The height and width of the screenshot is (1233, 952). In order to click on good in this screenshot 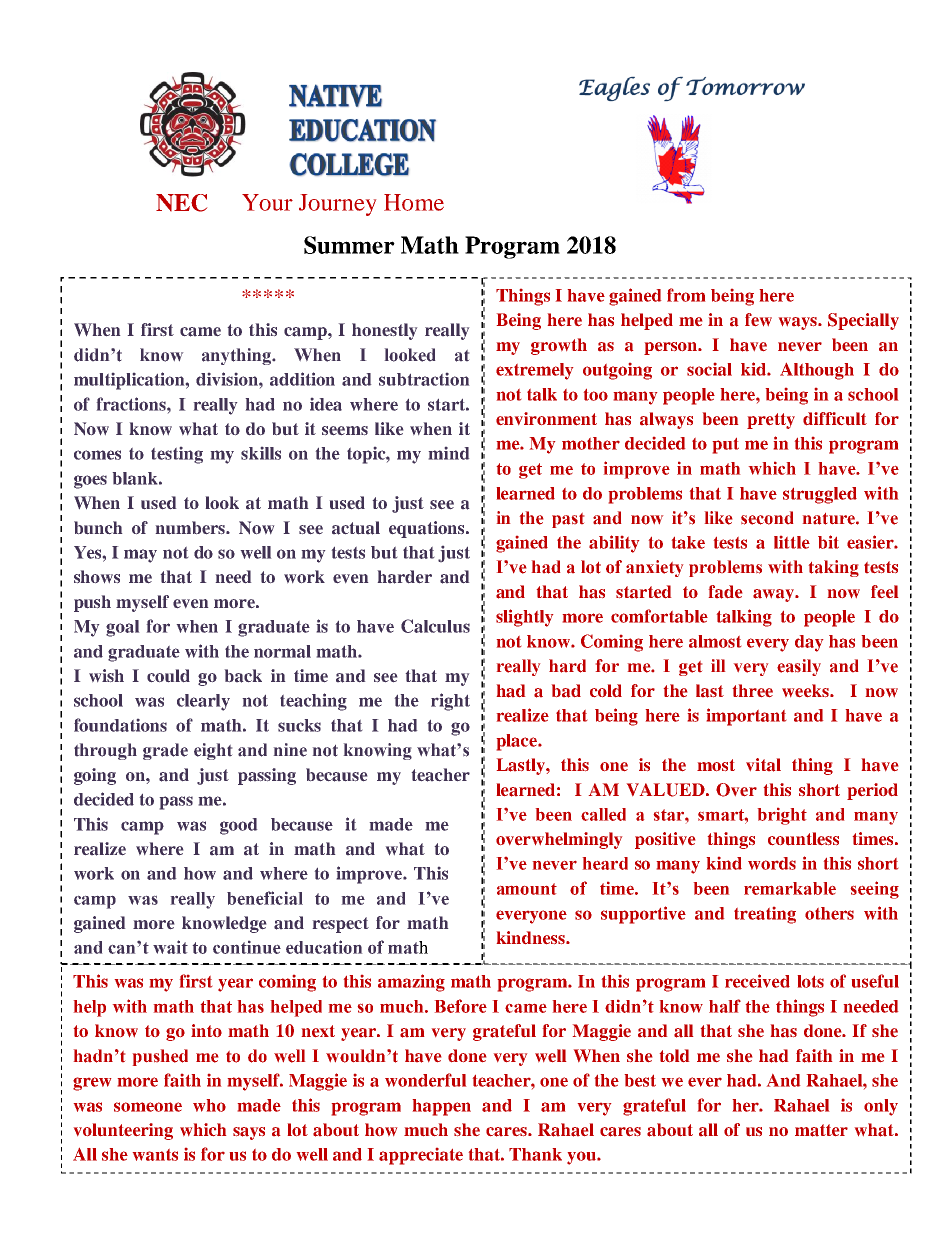, I will do `click(238, 826)`.
